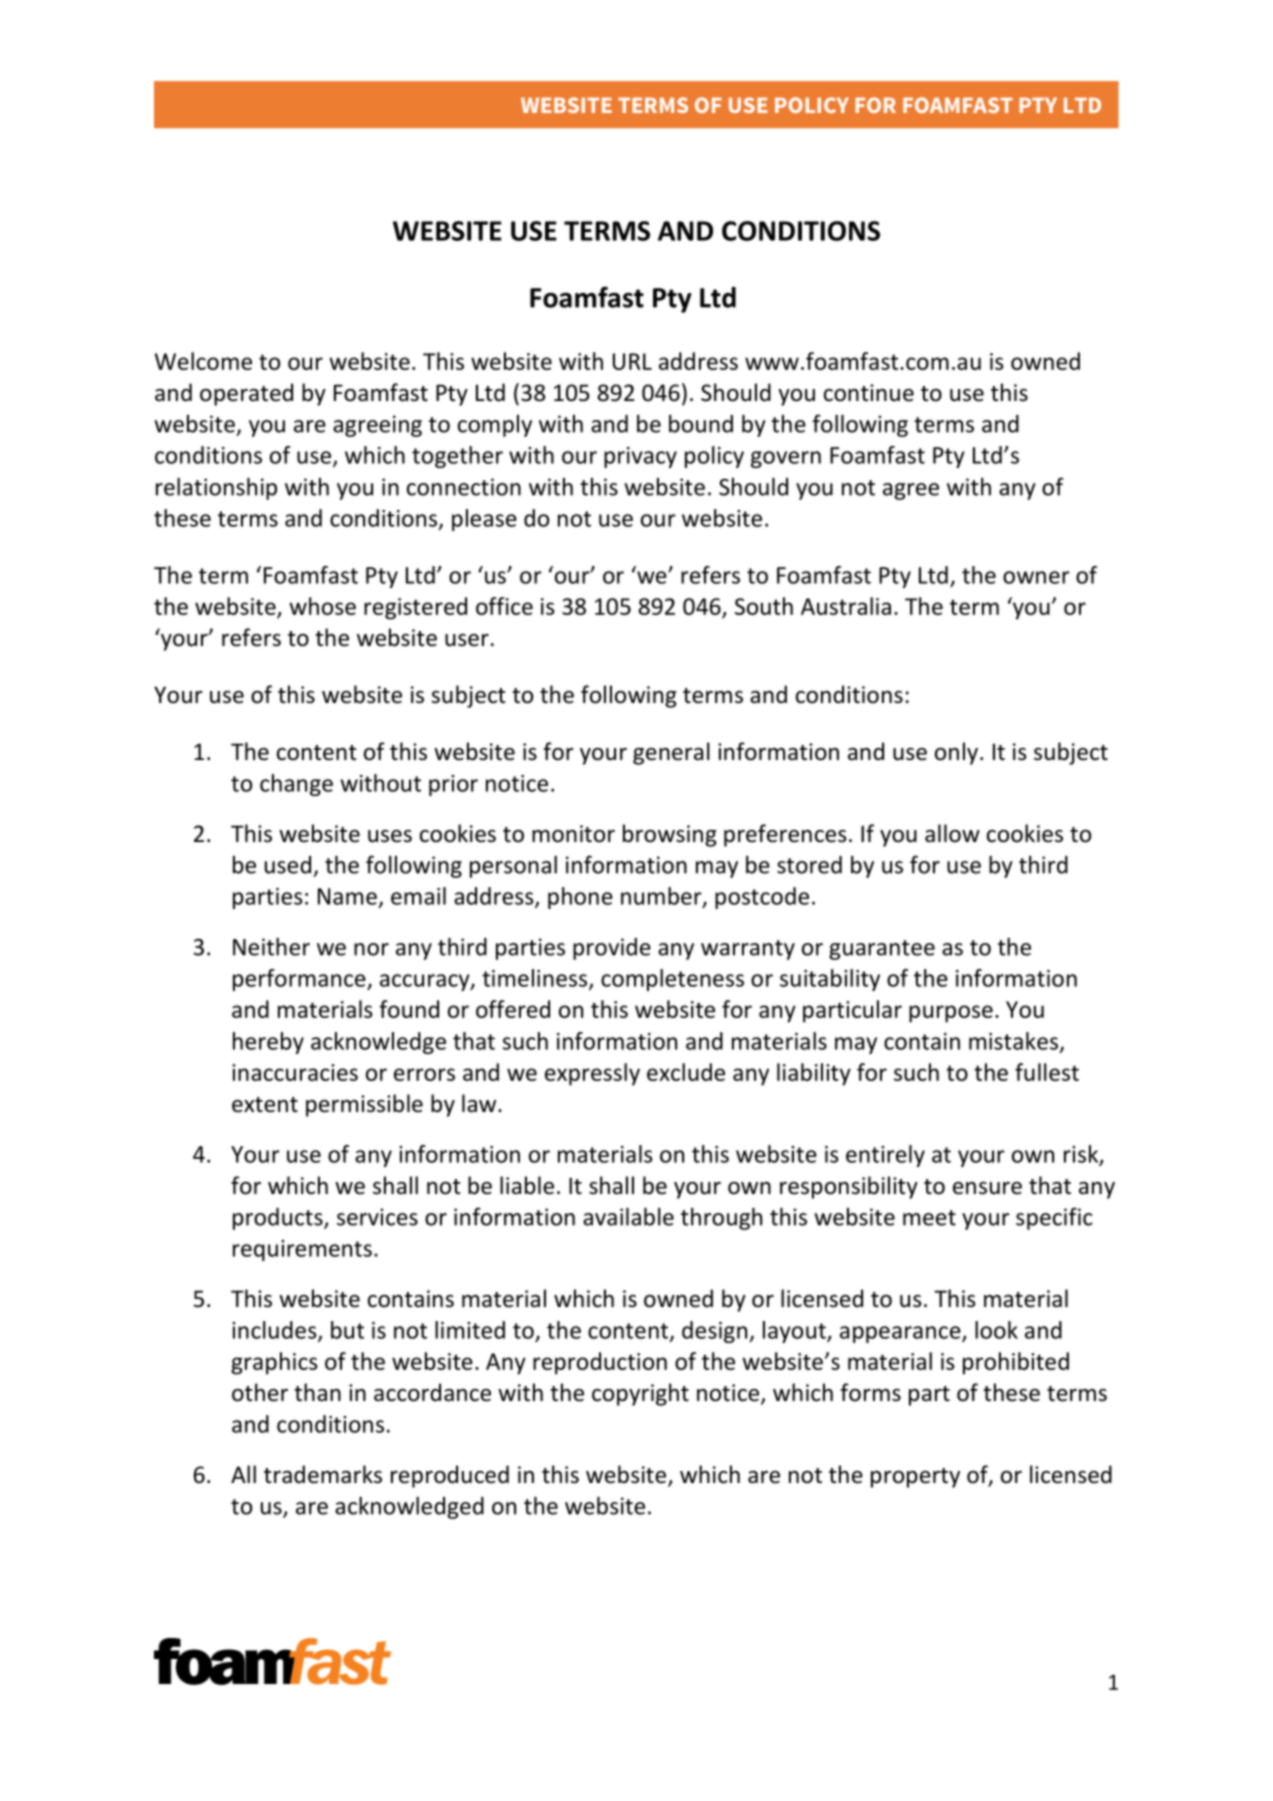 Image resolution: width=1273 pixels, height=1801 pixels. I want to click on copyright, so click(640, 1394).
